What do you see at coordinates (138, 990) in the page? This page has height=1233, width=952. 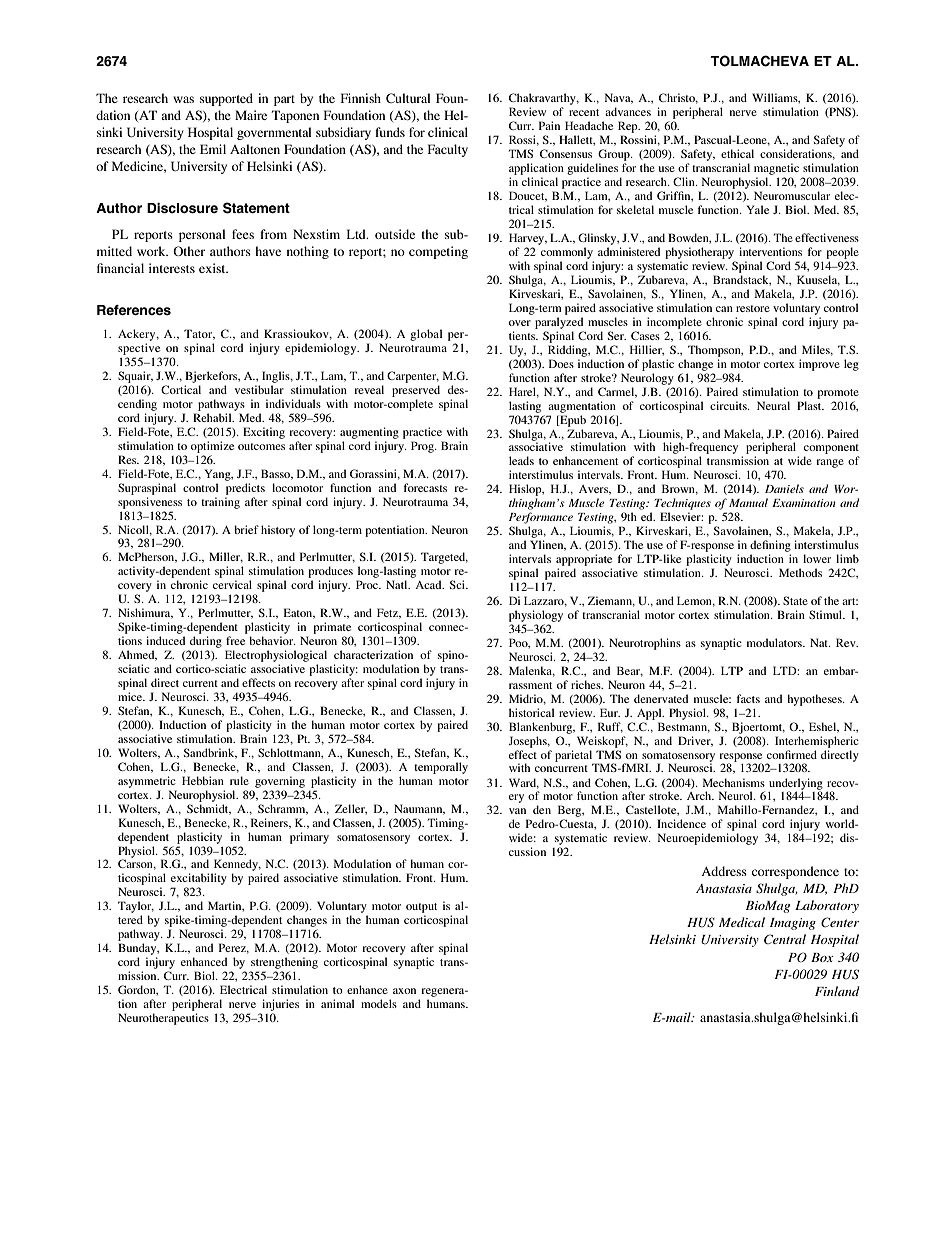 I see `Gordon` at bounding box center [138, 990].
